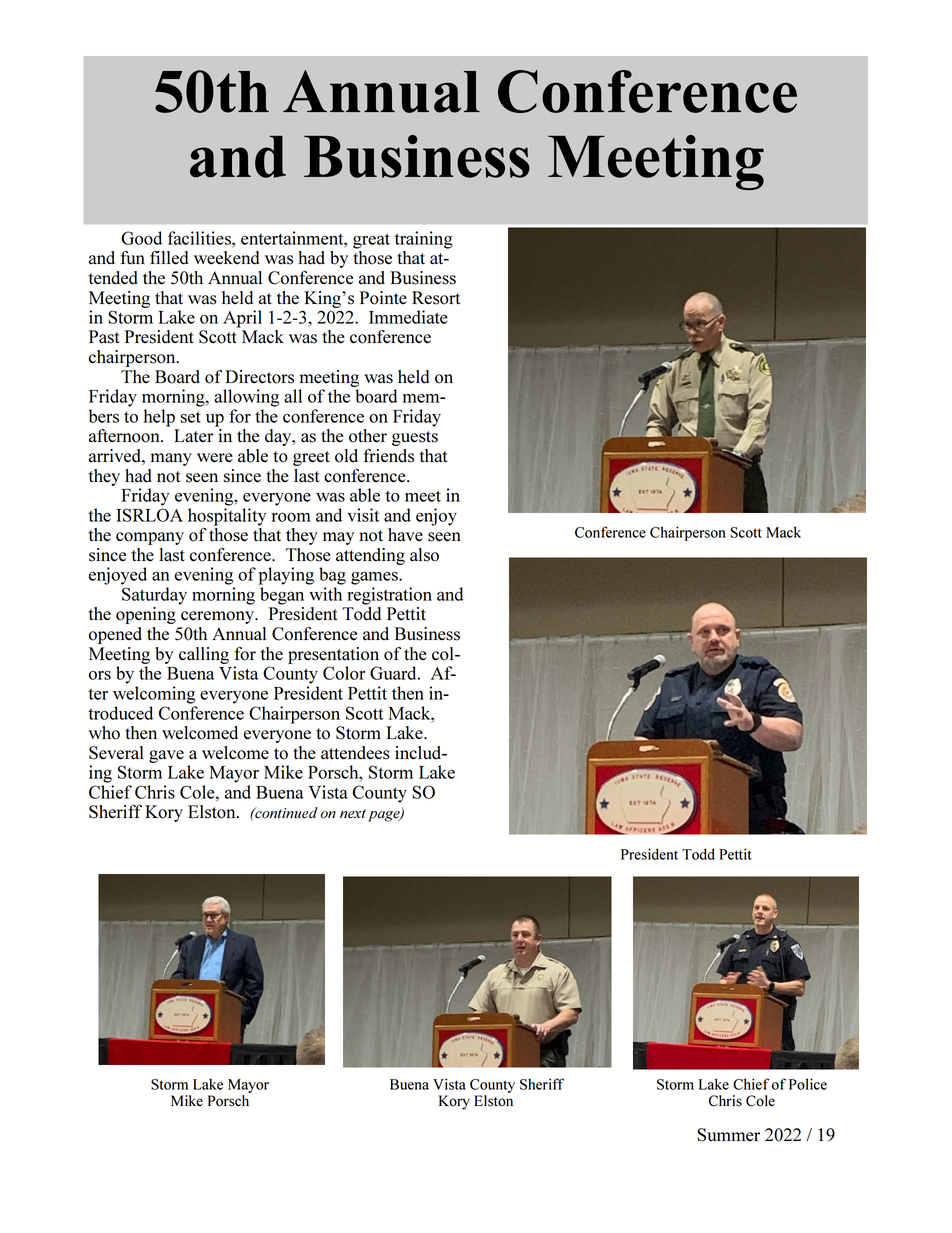 The width and height of the screenshot is (952, 1233). Describe the element at coordinates (436, 298) in the screenshot. I see `Resort` at that location.
